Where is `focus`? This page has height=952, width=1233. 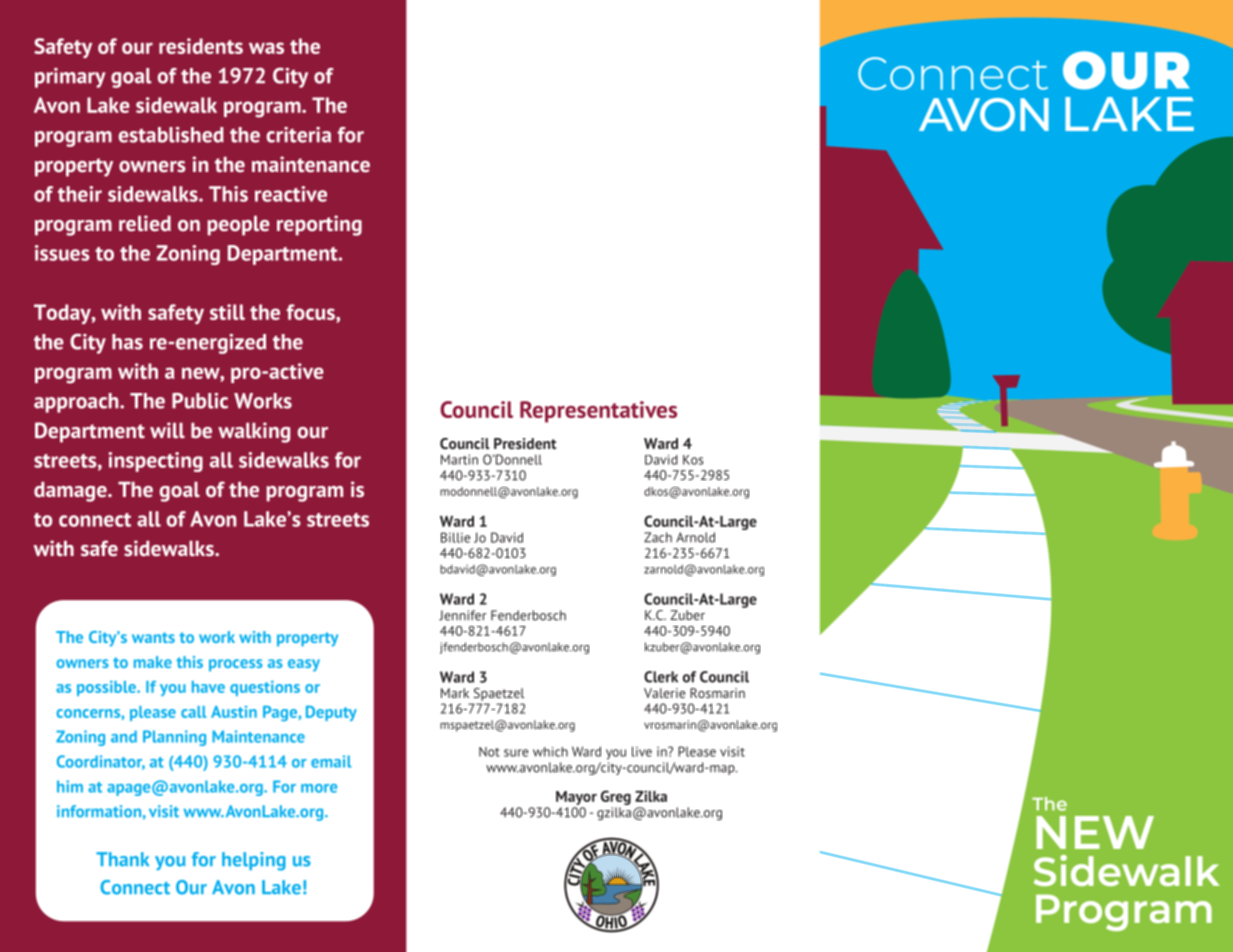
focus is located at coordinates (312, 312).
